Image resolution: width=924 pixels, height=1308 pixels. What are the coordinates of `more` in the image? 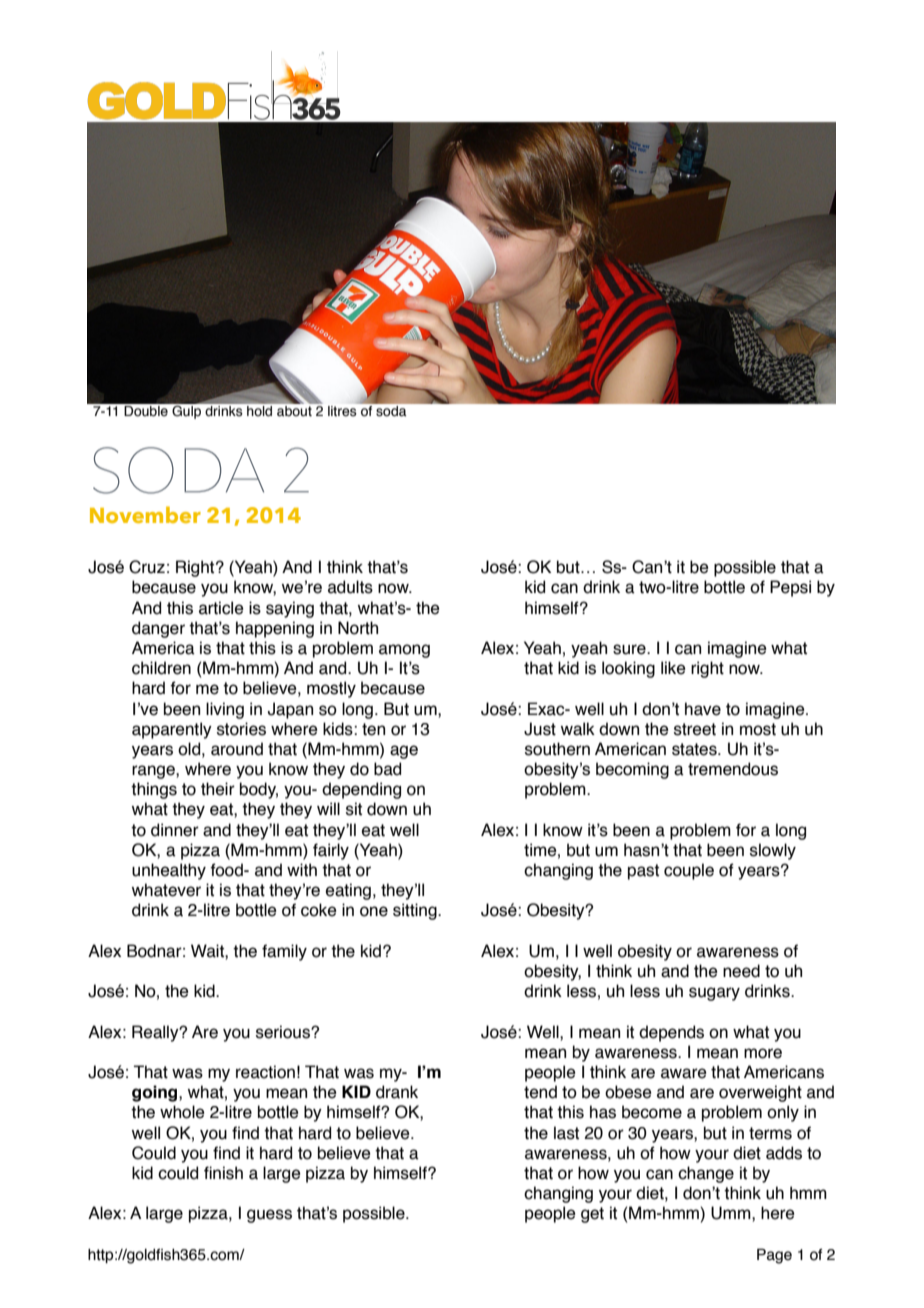 It's located at (763, 1053).
